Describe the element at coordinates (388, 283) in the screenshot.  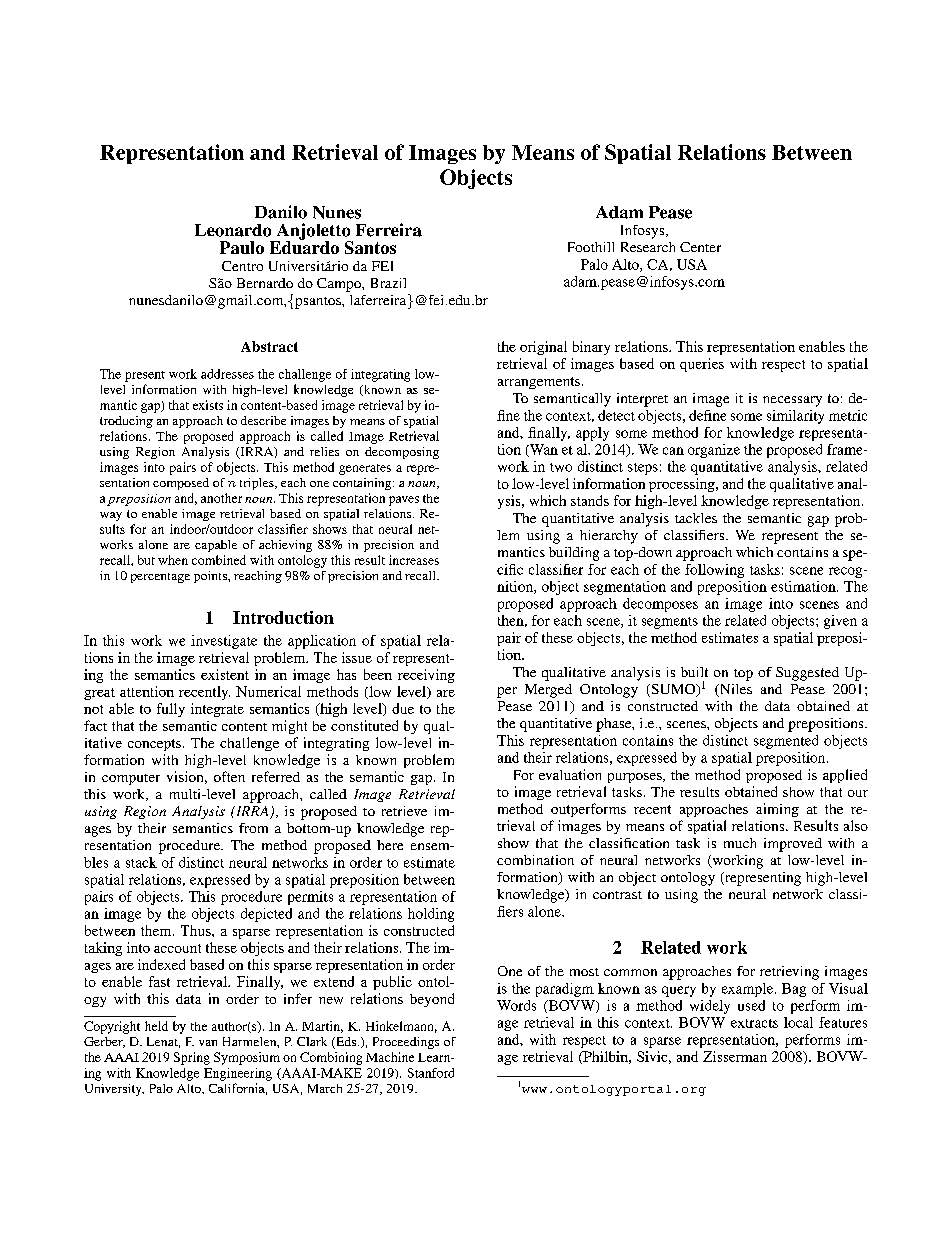
I see `Brazil` at that location.
